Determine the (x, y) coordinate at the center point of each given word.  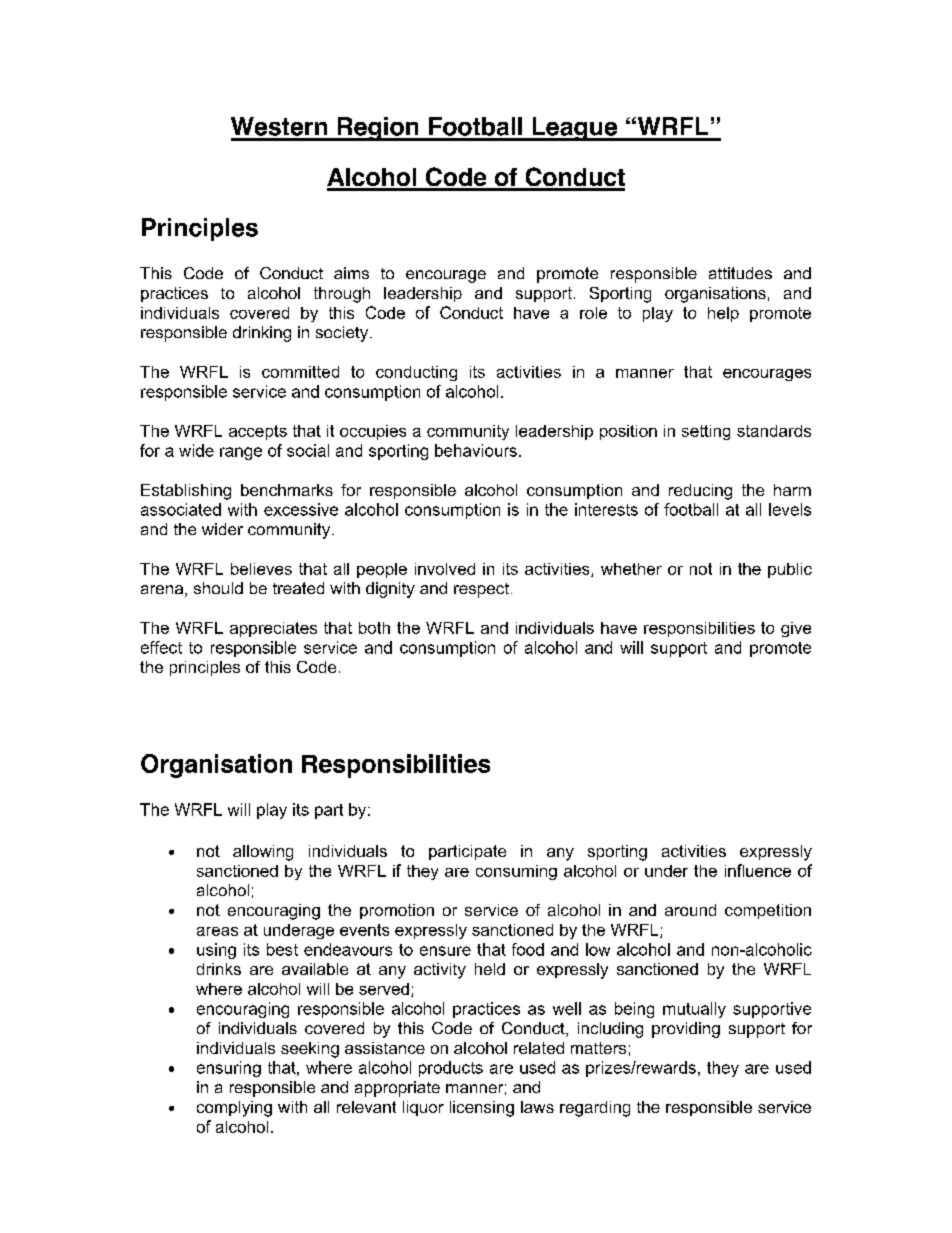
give (796, 629)
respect (481, 590)
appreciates (273, 629)
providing (686, 1030)
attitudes (740, 273)
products (451, 1069)
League (575, 129)
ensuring (229, 1069)
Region (378, 129)
